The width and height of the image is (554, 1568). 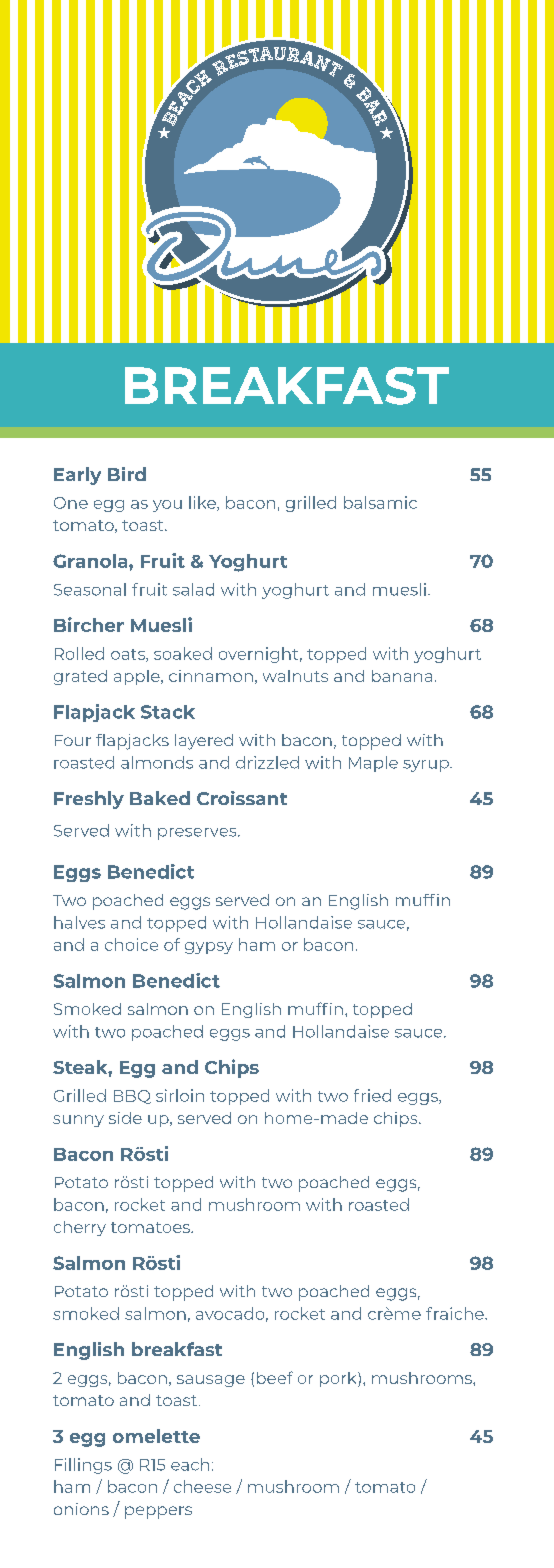 I want to click on sirloin, so click(x=180, y=1095).
